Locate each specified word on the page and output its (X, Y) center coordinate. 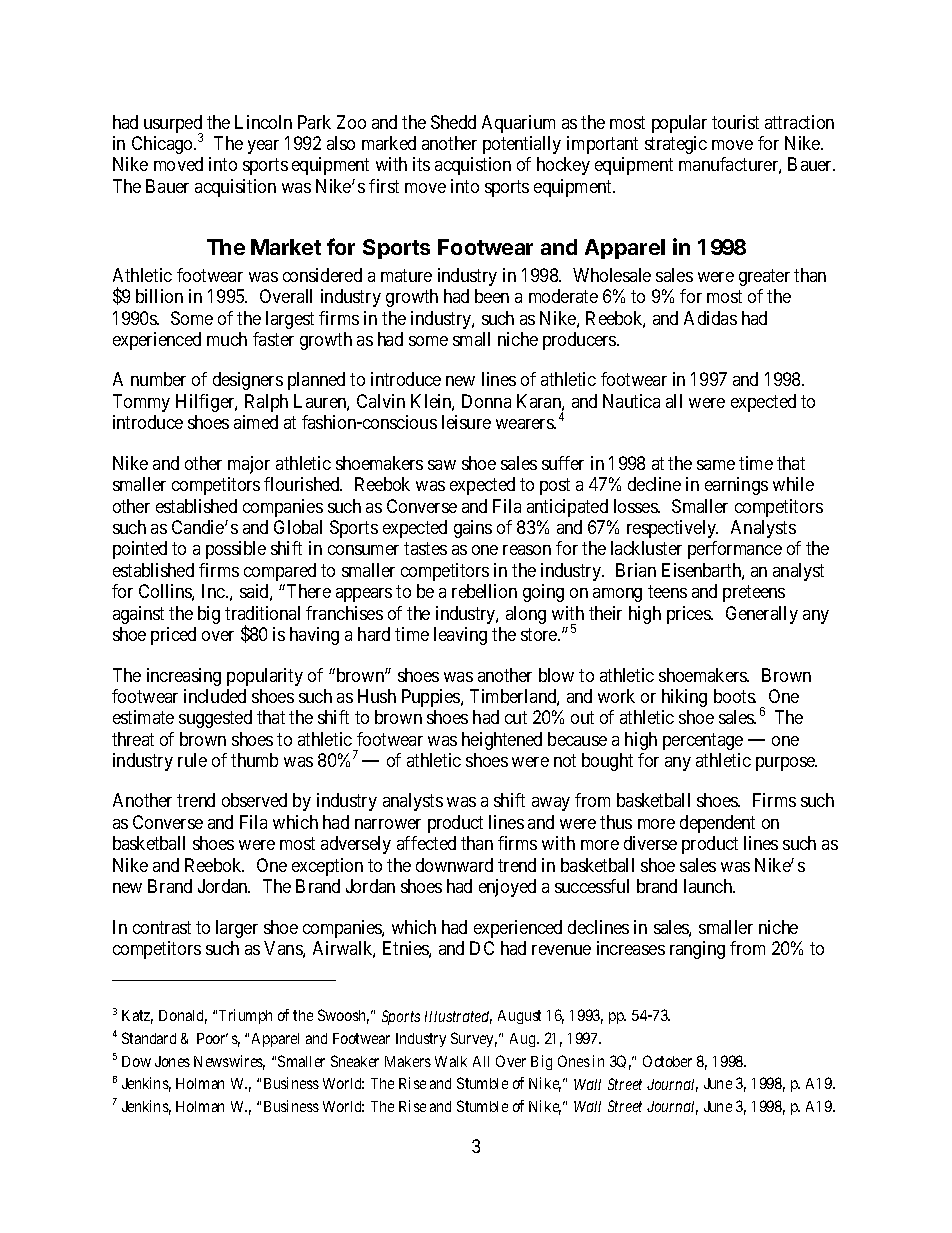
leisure (466, 422)
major (249, 465)
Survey (474, 1039)
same (716, 465)
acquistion (473, 166)
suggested (215, 719)
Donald (183, 1017)
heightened (502, 741)
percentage (703, 741)
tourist (735, 122)
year (263, 147)
